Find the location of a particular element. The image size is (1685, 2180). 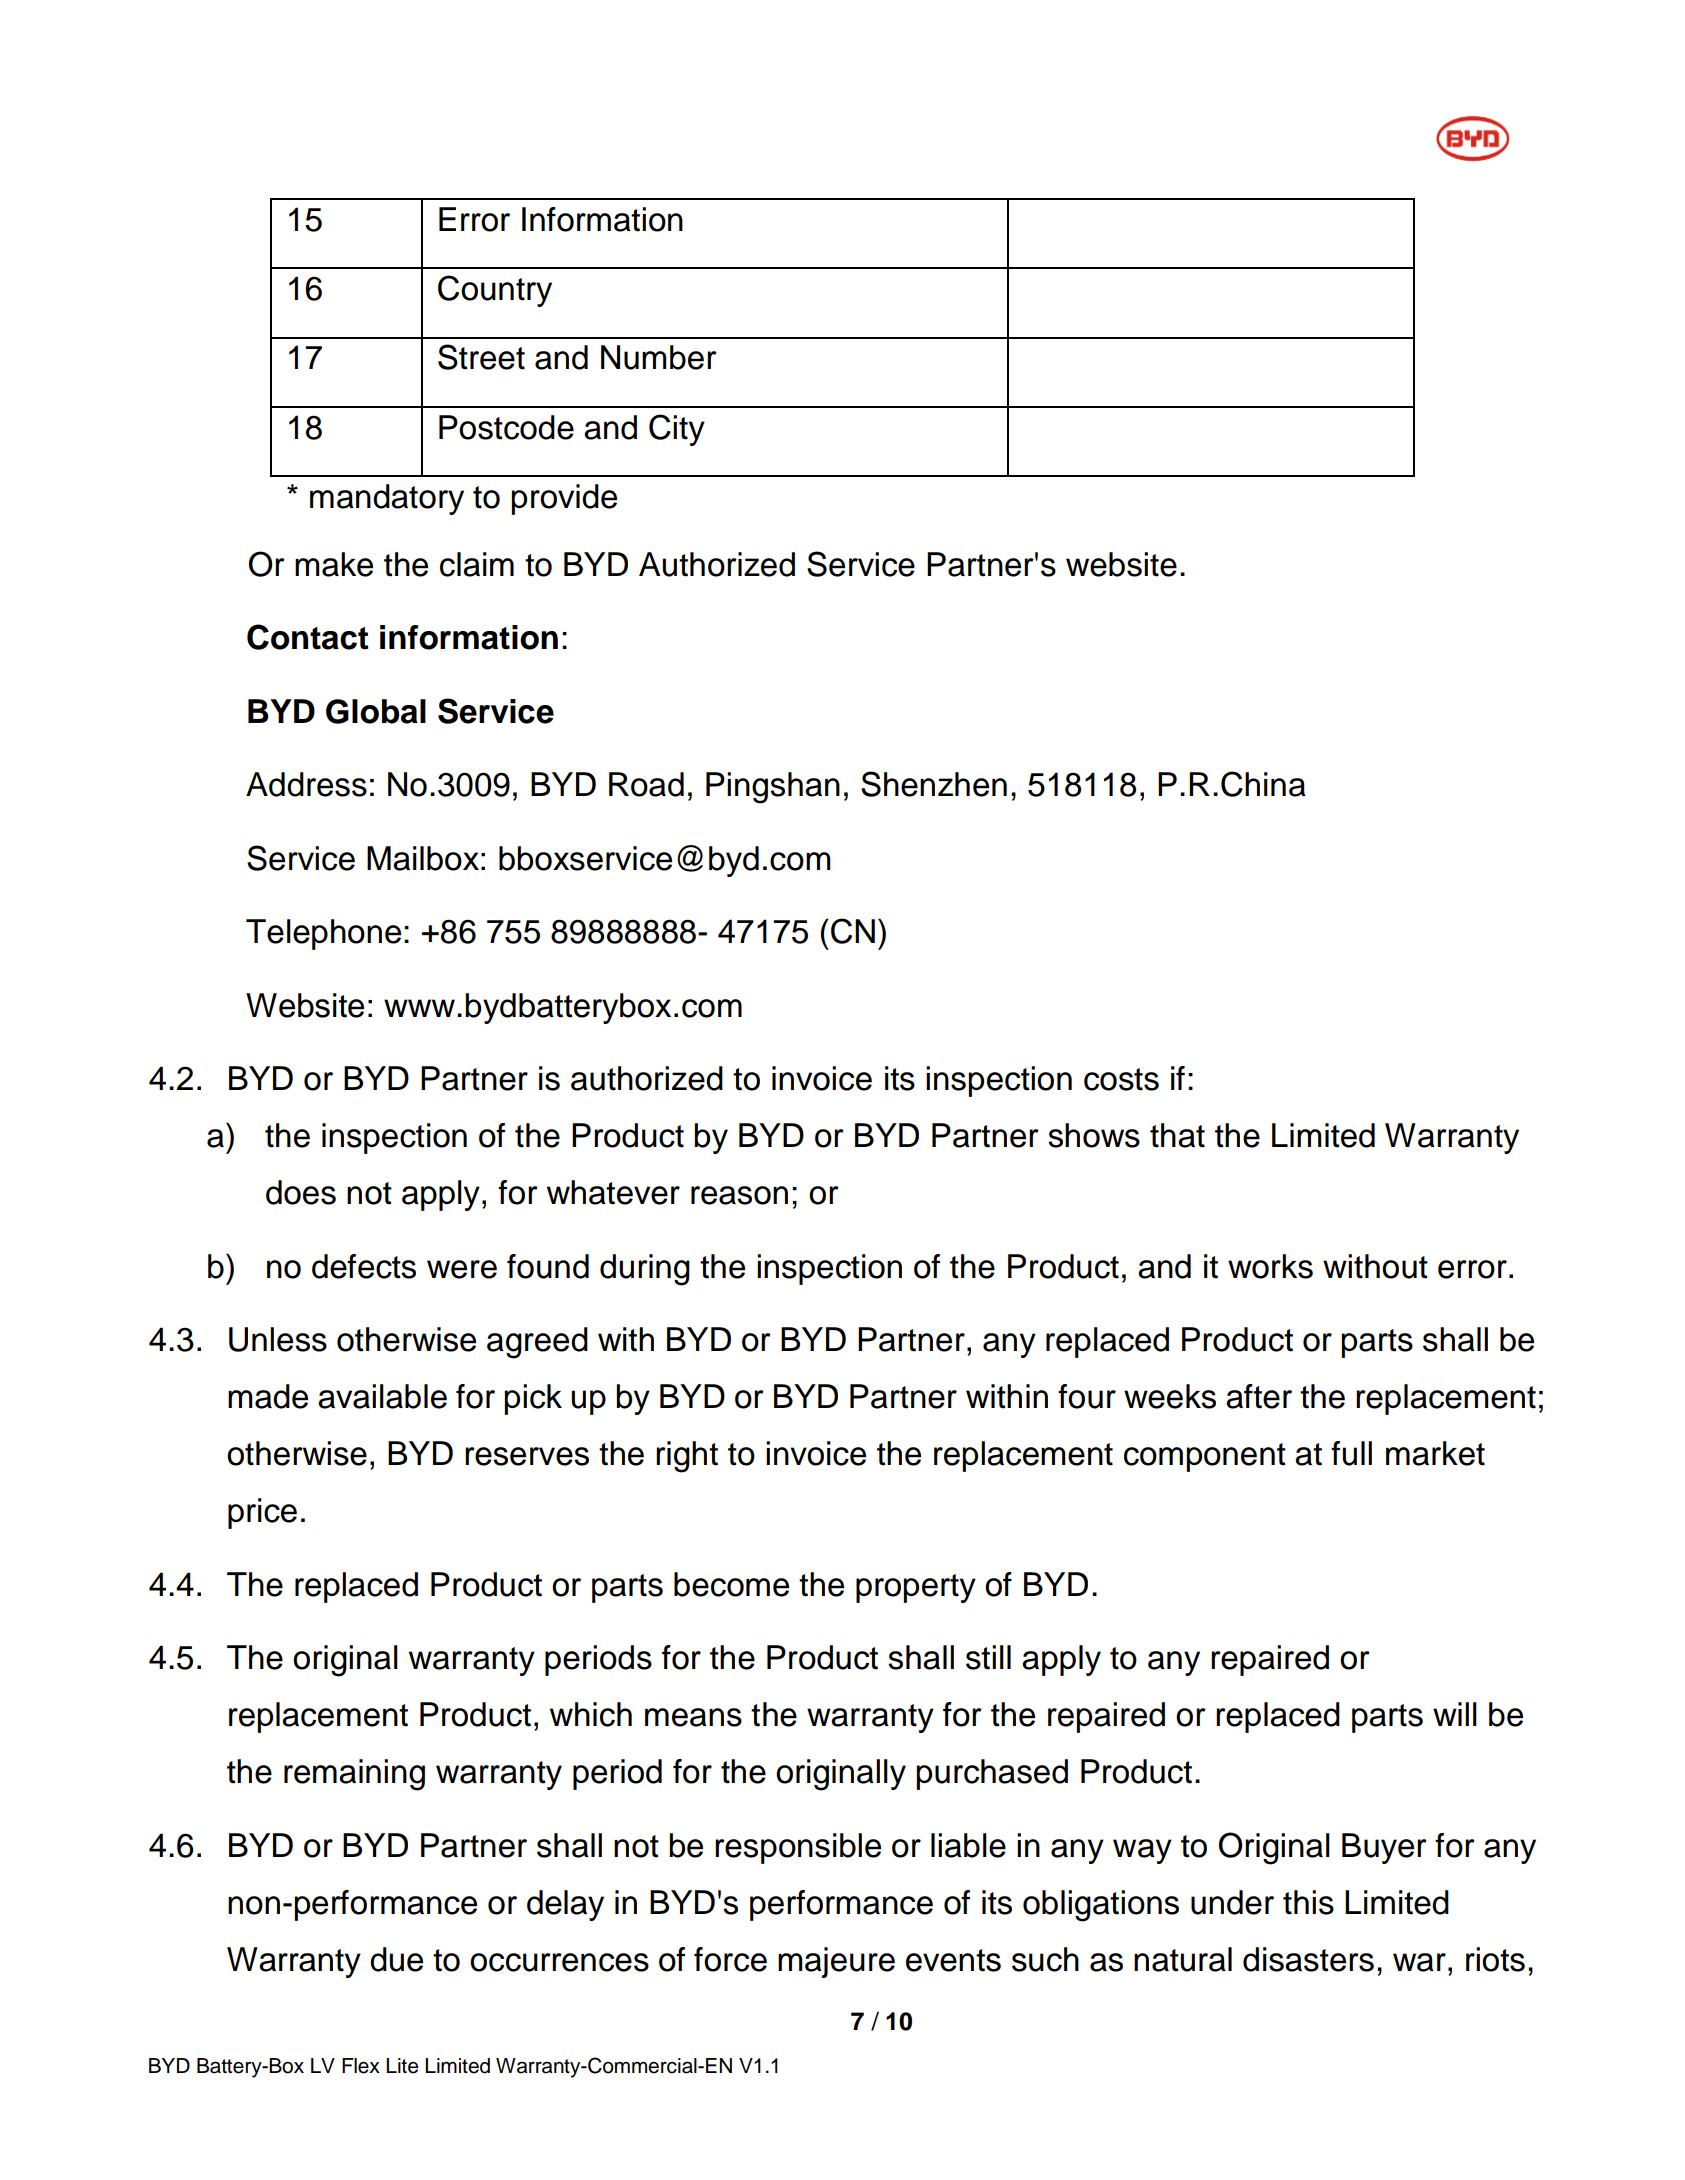

reason is located at coordinates (739, 1195).
